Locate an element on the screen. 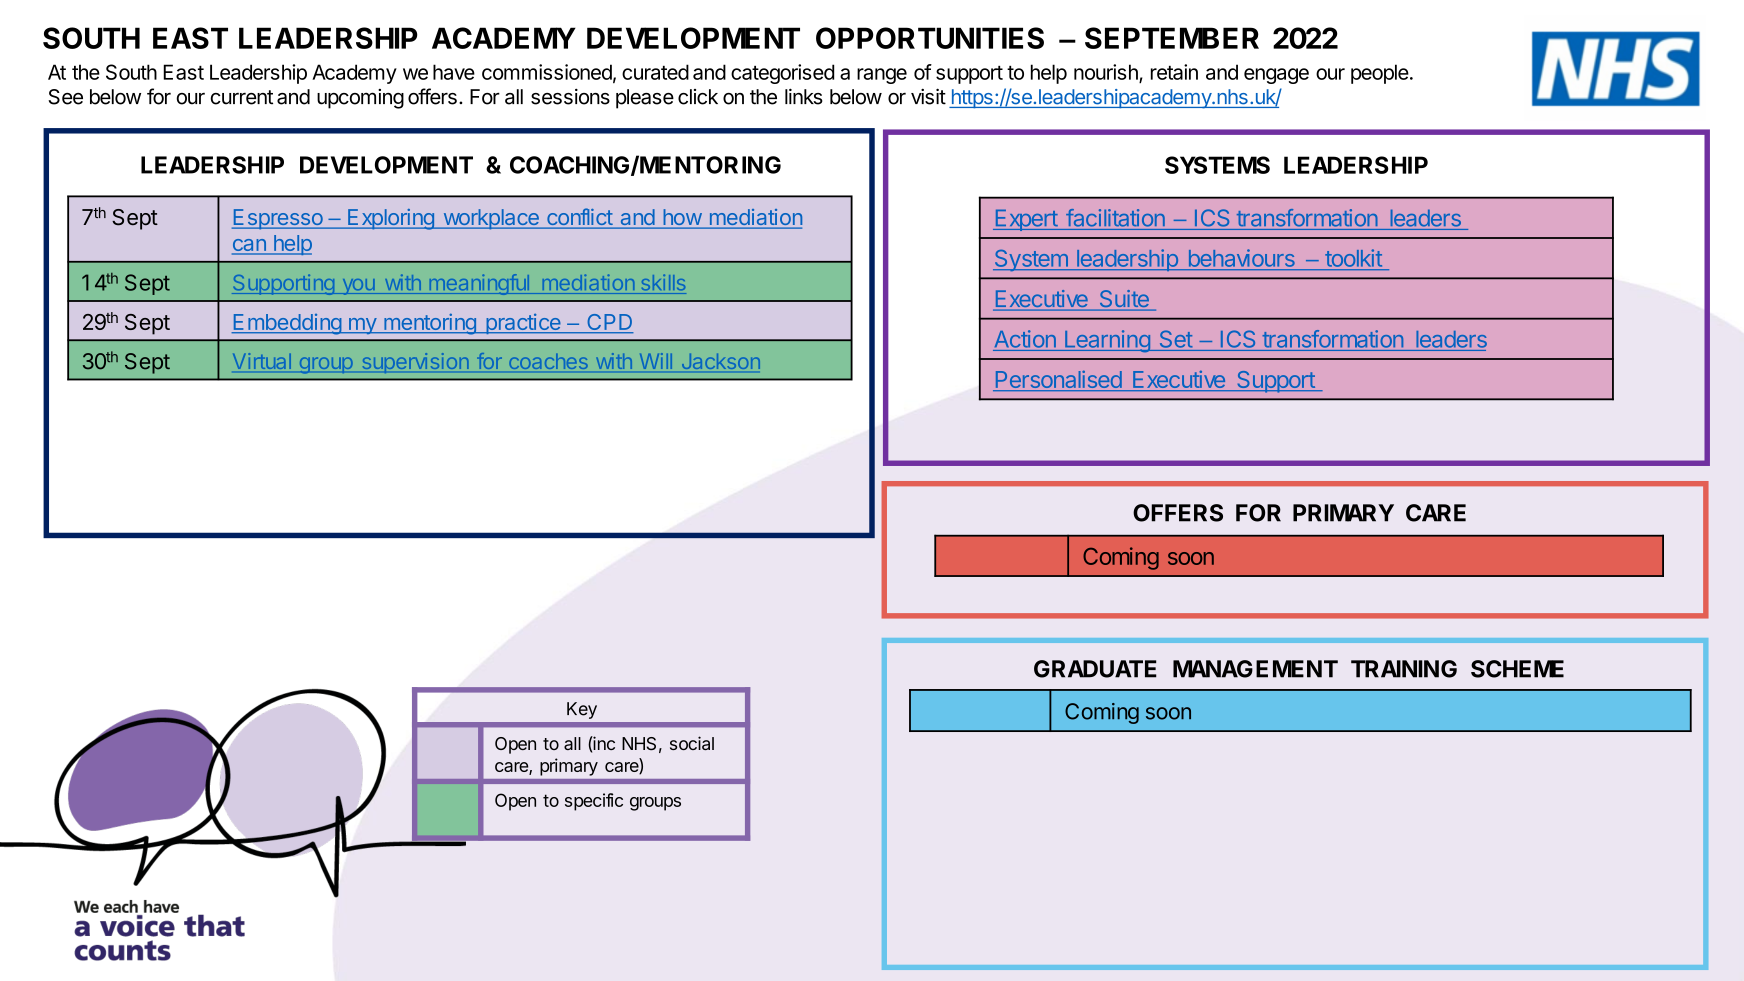 This screenshot has width=1744, height=981. categorised is located at coordinates (782, 74).
